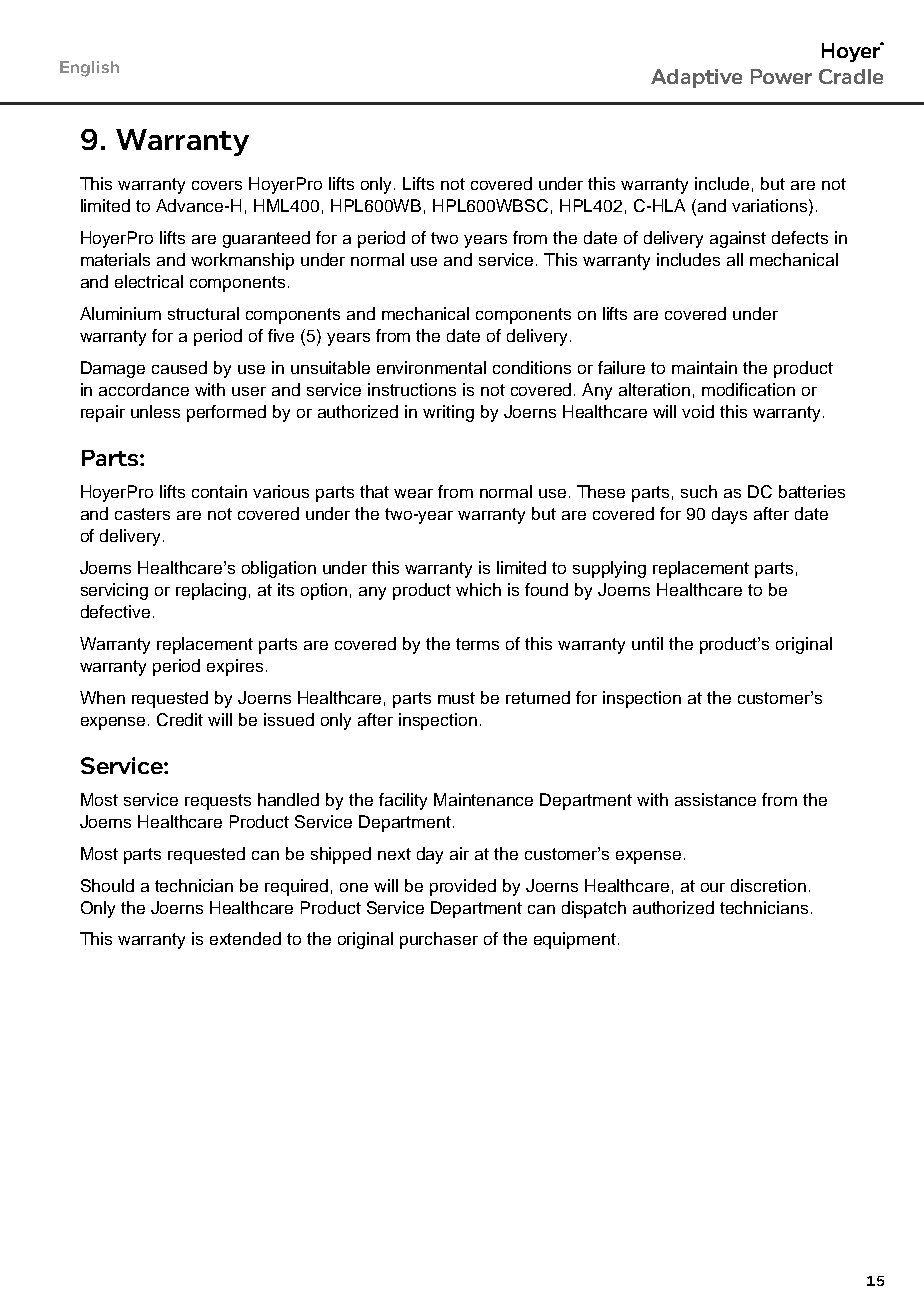 This screenshot has width=924, height=1311. Describe the element at coordinates (781, 76) in the screenshot. I see `Power` at that location.
